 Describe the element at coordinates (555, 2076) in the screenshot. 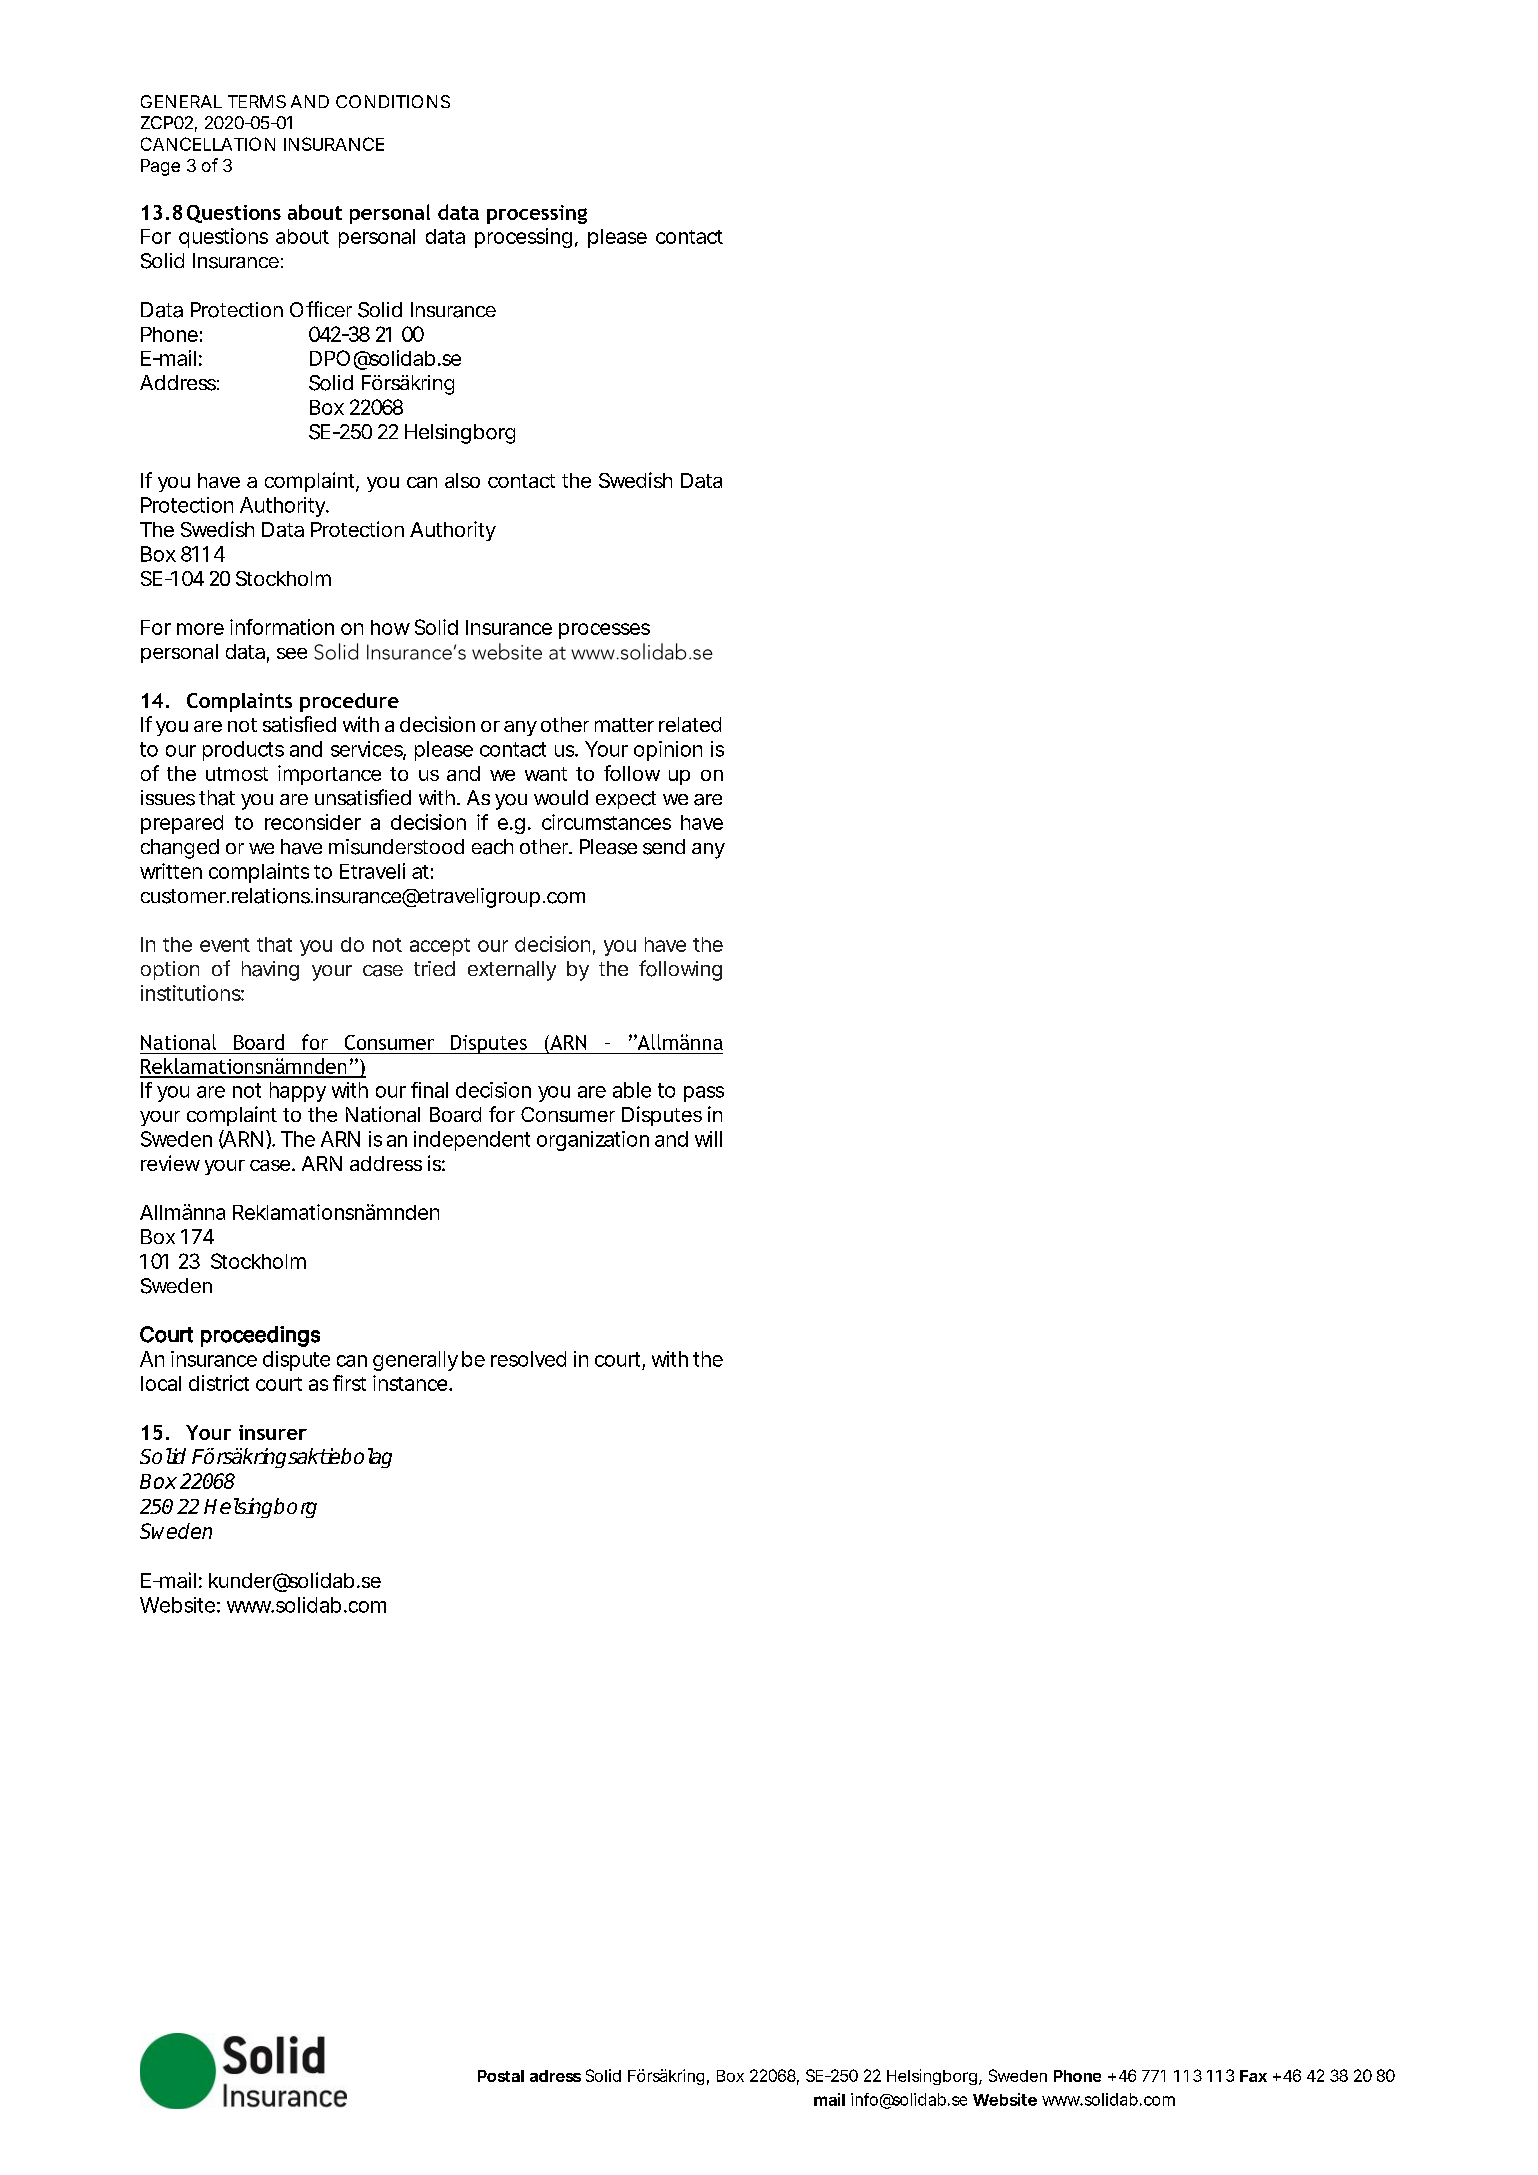

I see `adress` at that location.
